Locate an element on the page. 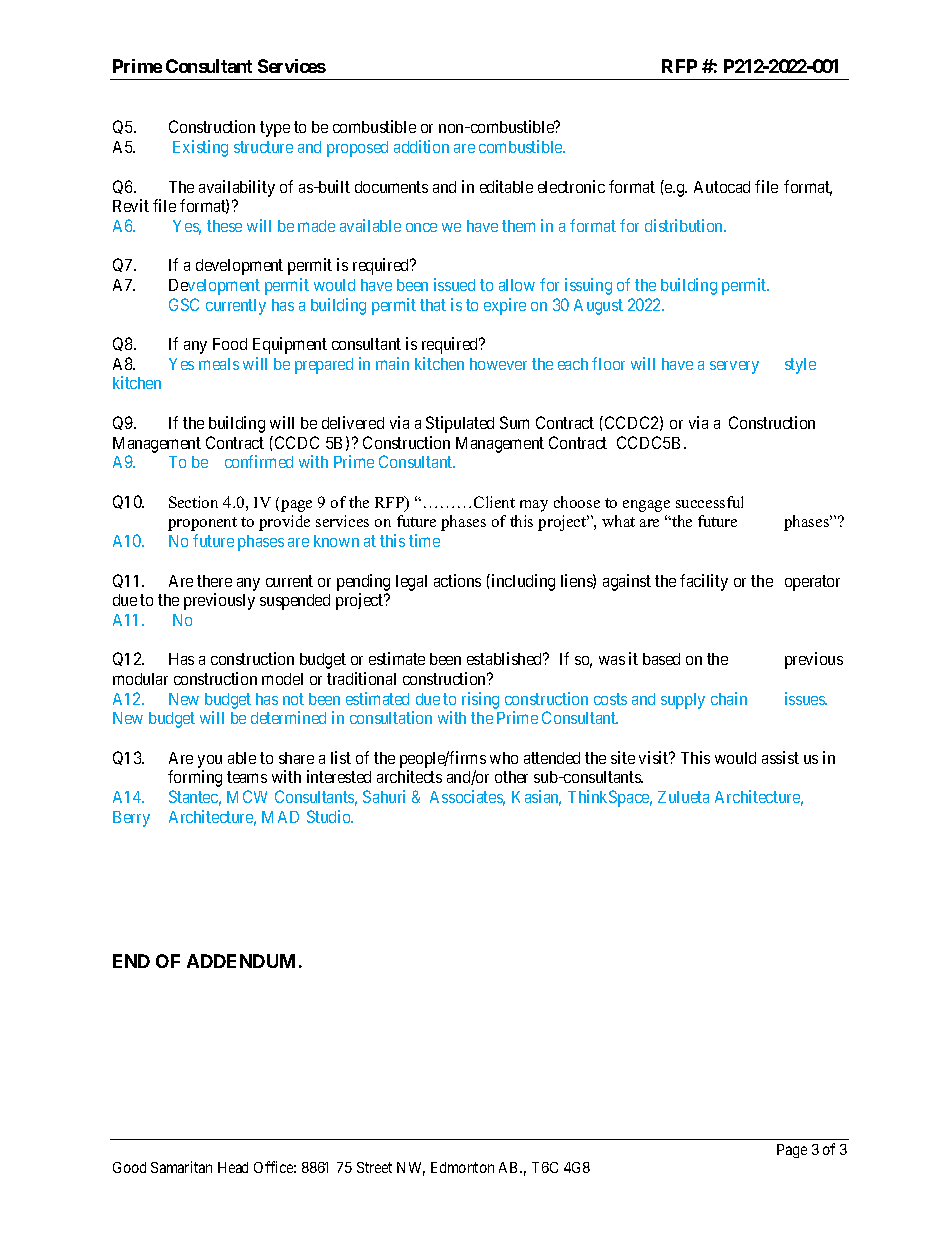 This page has height=1233, width=952. Existing is located at coordinates (200, 148).
